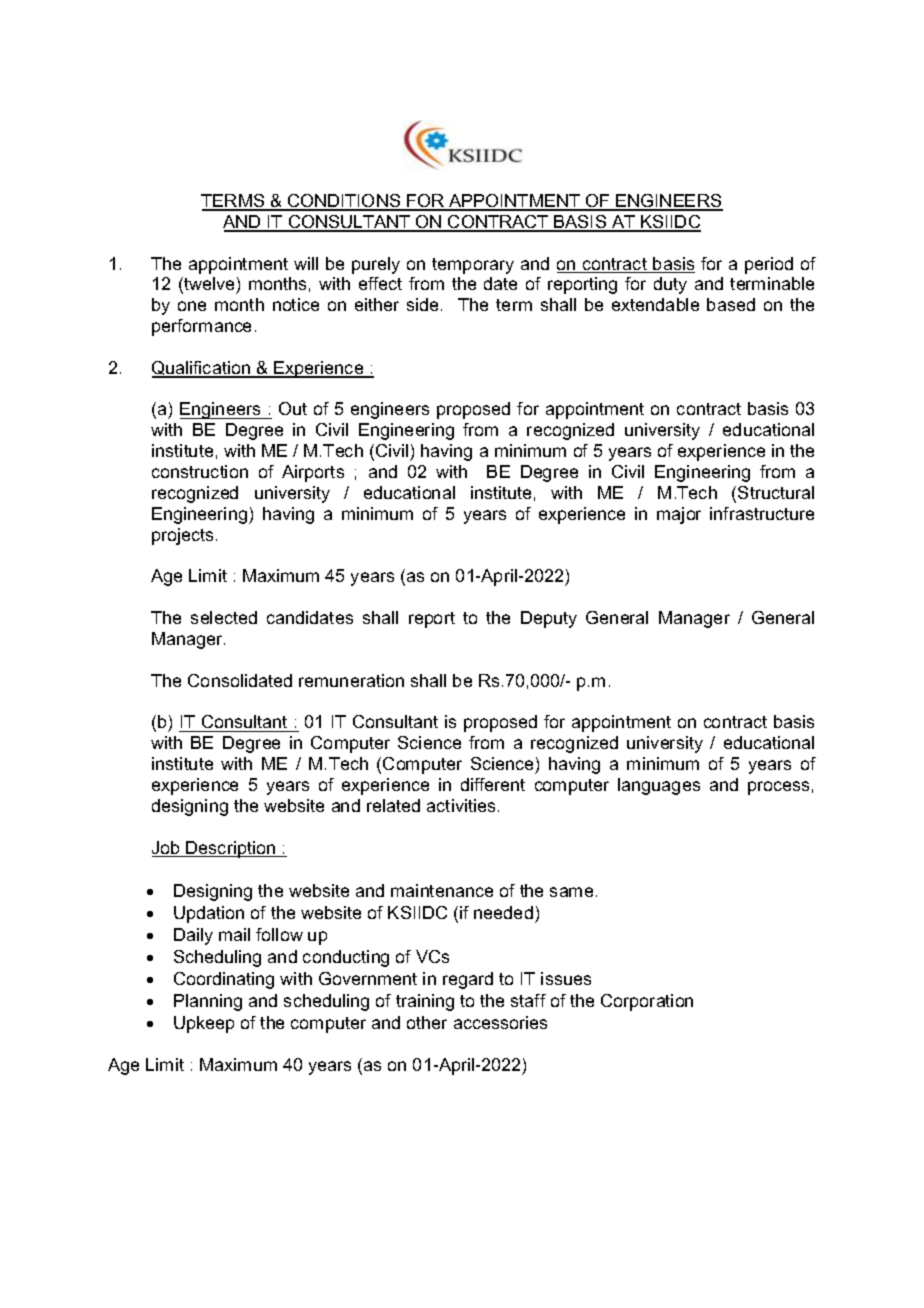 The height and width of the document is (1308, 924). What do you see at coordinates (659, 786) in the document?
I see `languages` at bounding box center [659, 786].
